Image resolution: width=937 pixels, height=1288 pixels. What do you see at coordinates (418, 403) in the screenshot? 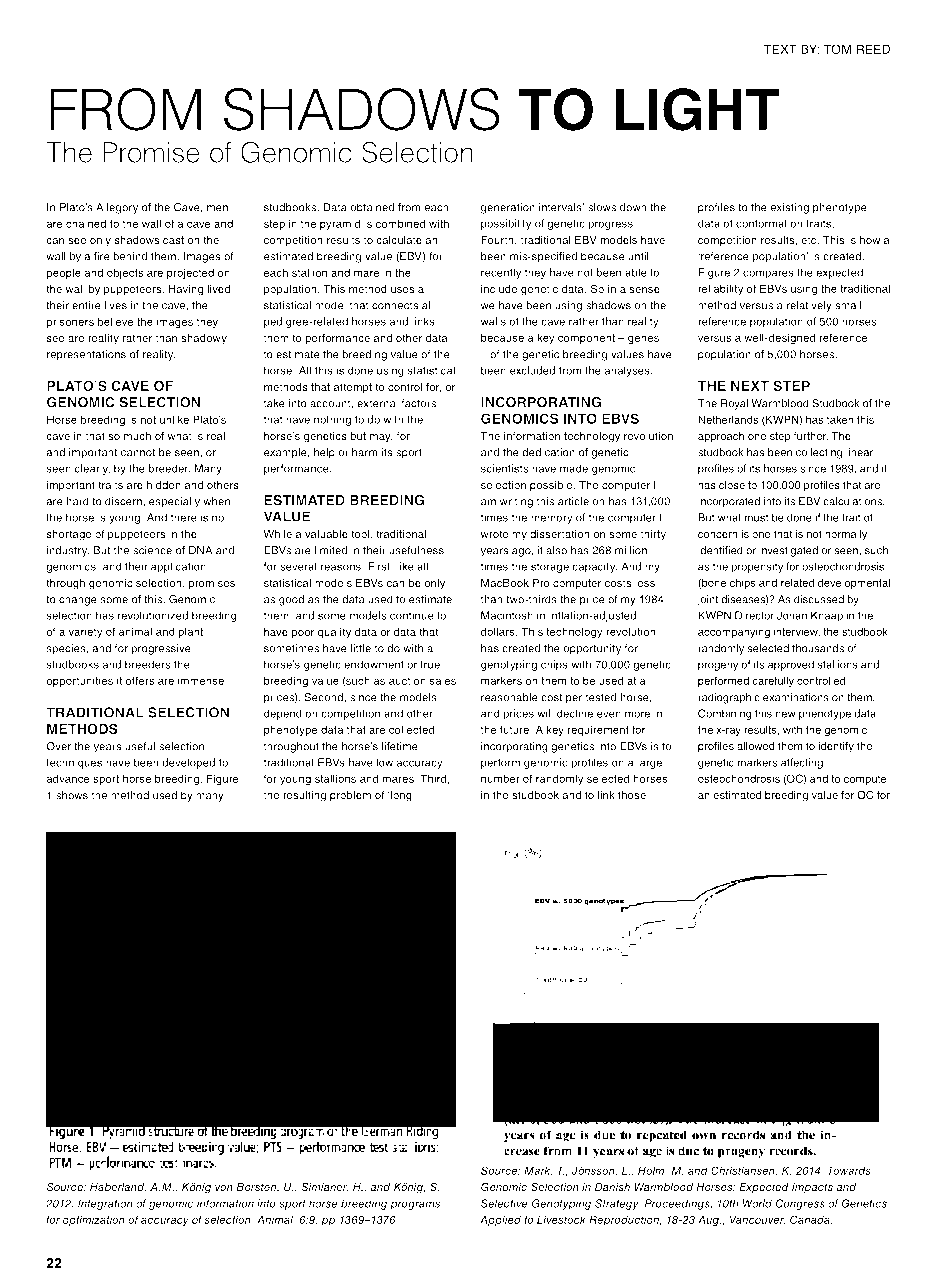
I see `factors` at bounding box center [418, 403].
